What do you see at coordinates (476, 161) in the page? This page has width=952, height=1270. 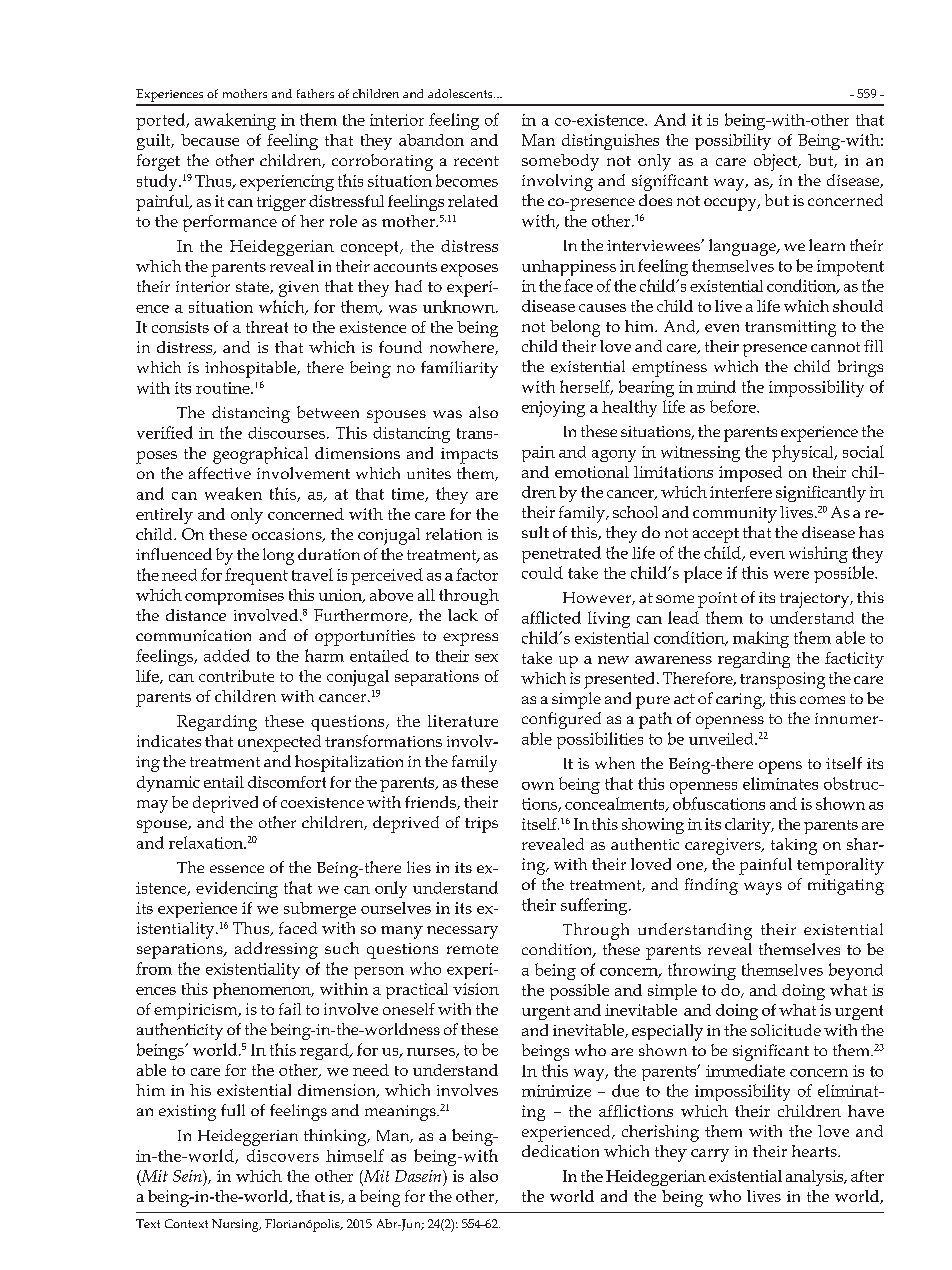 I see `recent` at bounding box center [476, 161].
